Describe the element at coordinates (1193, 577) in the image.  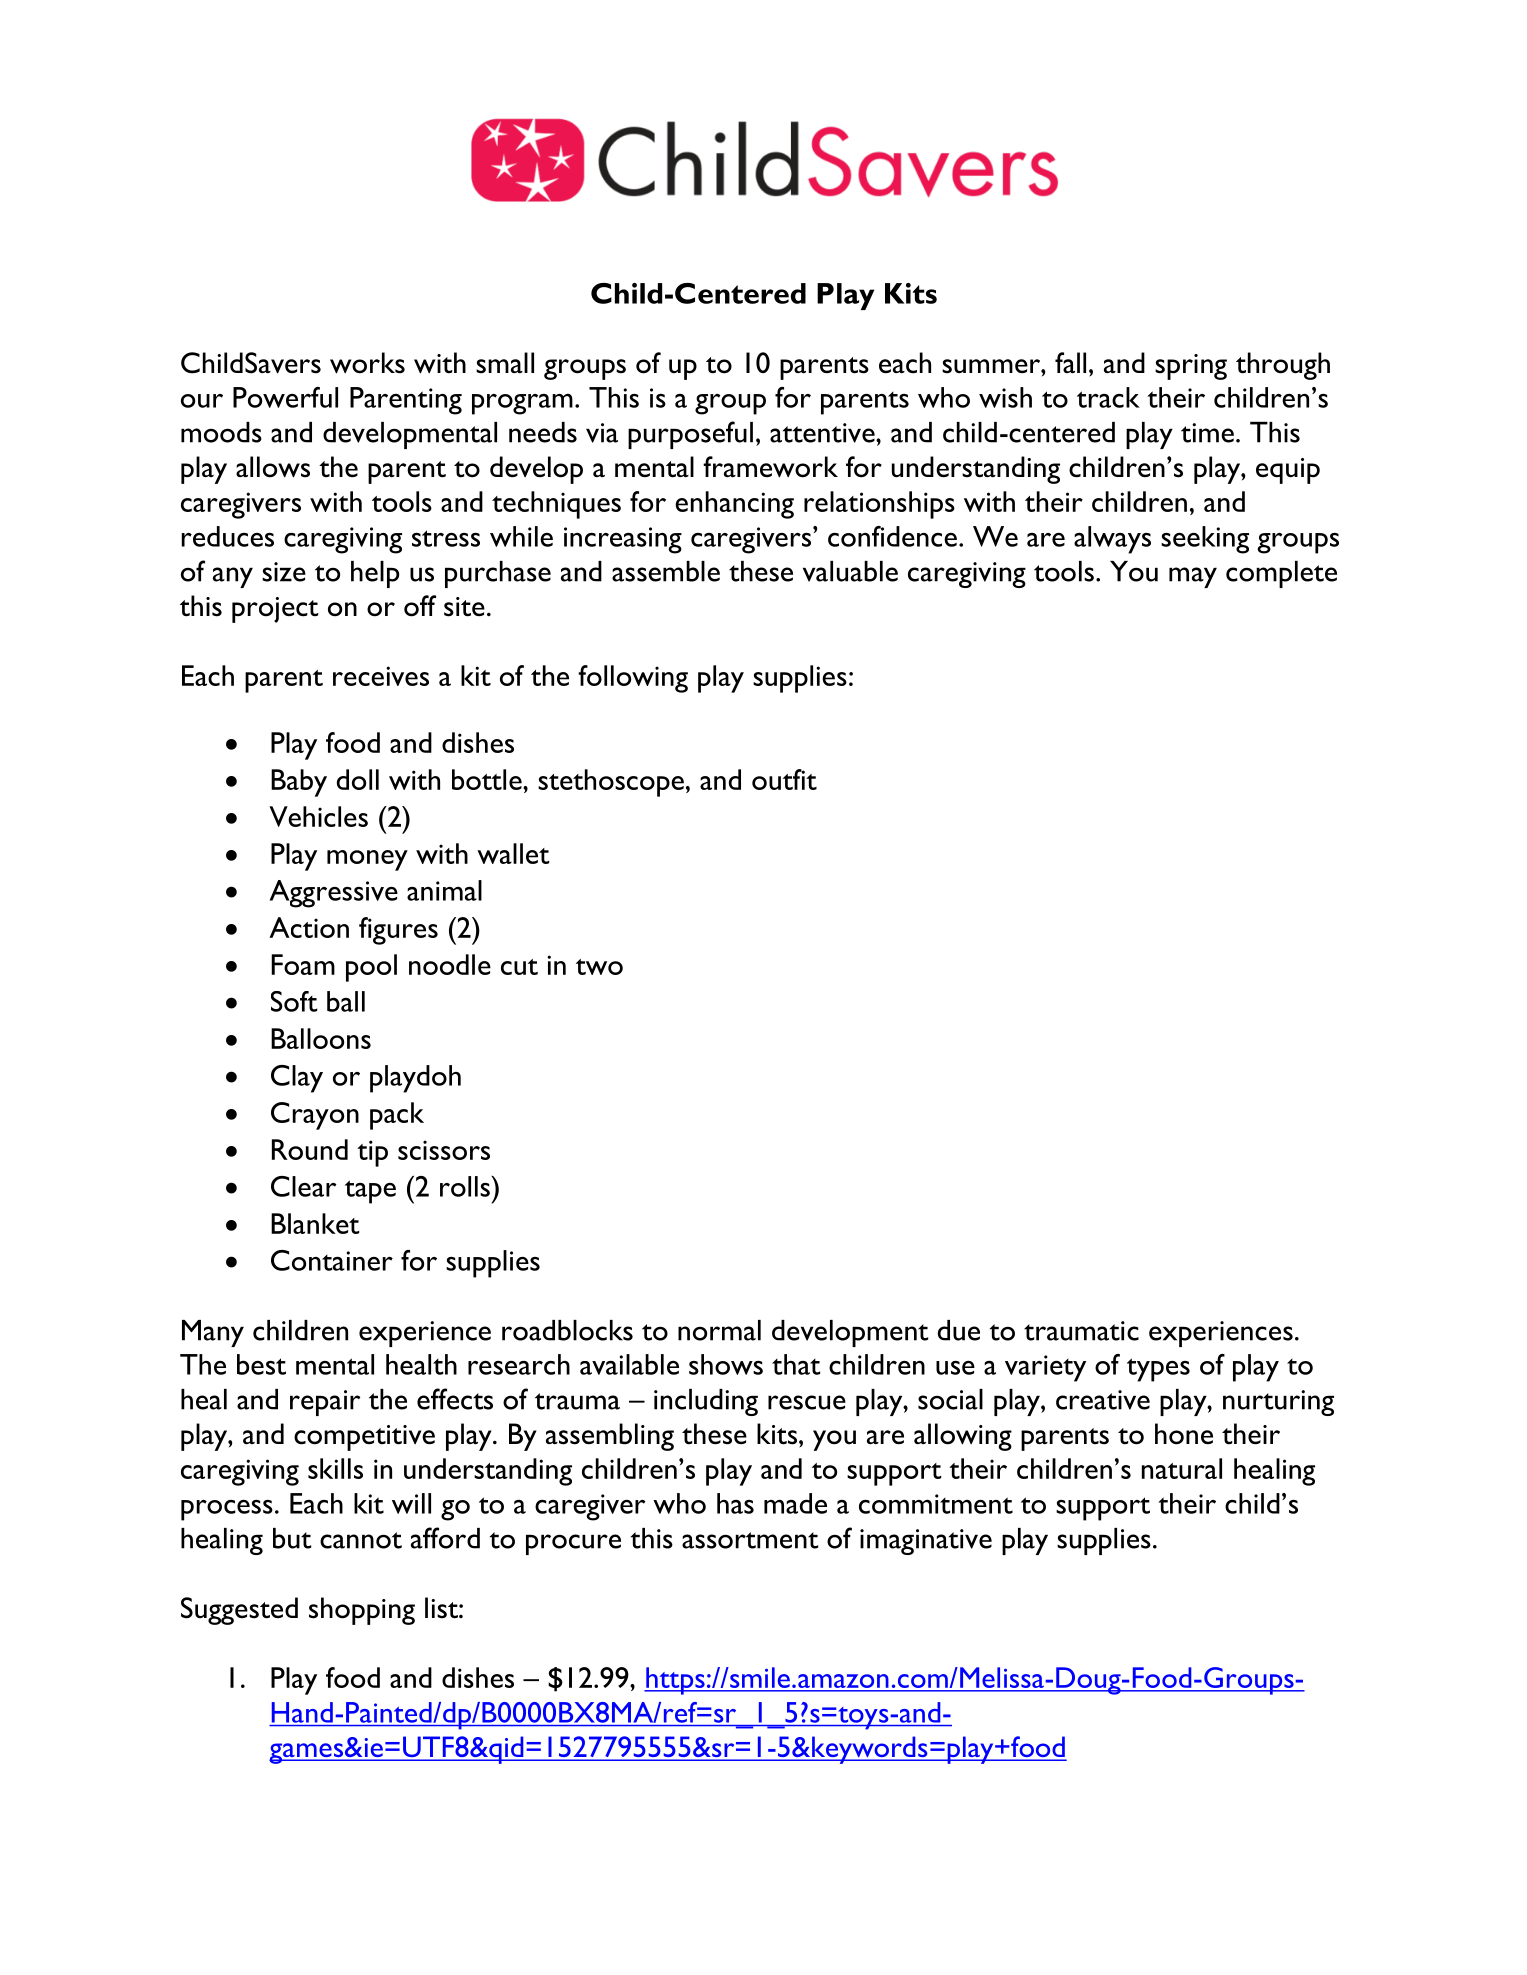
I see `may` at that location.
